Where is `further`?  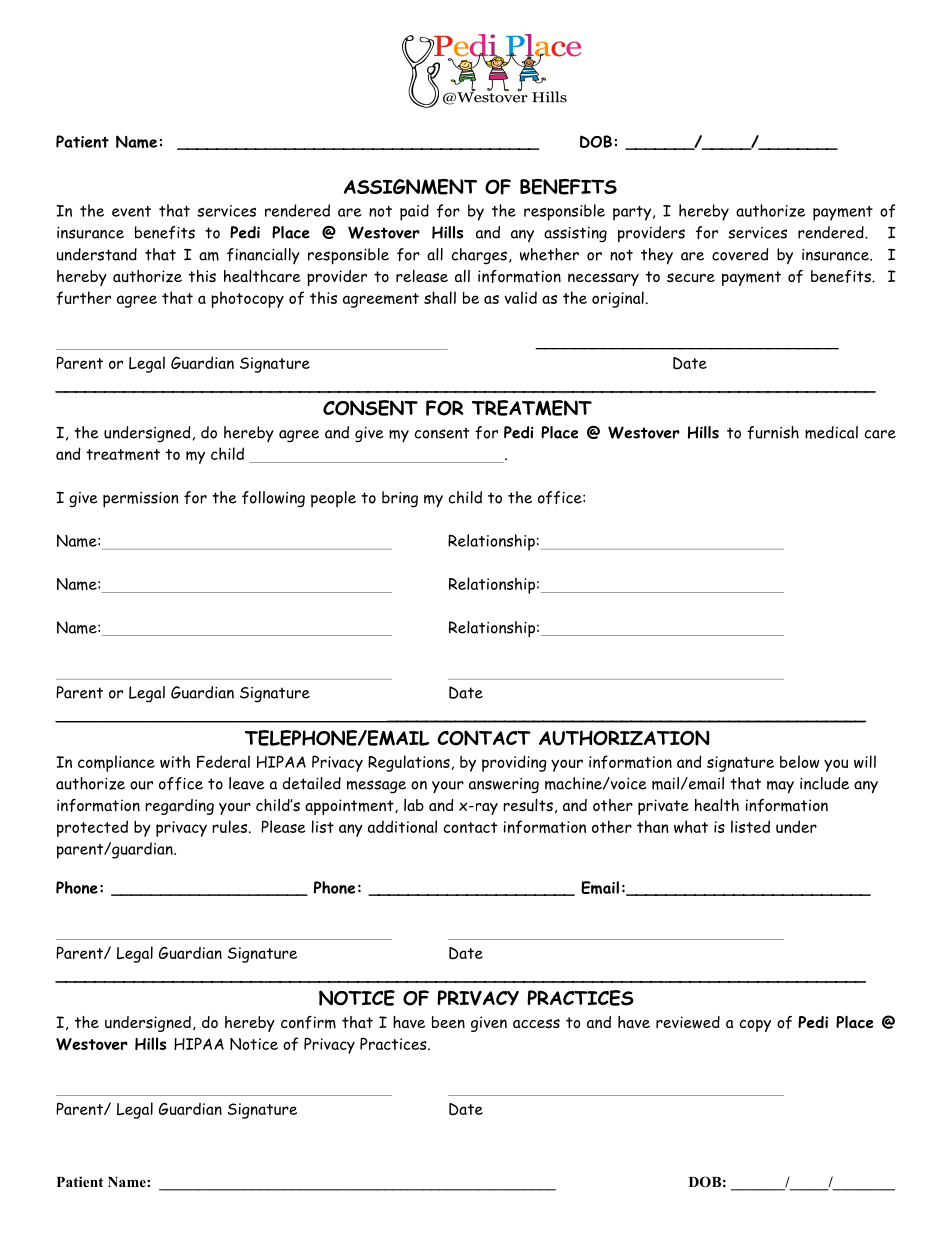
further is located at coordinates (83, 298).
